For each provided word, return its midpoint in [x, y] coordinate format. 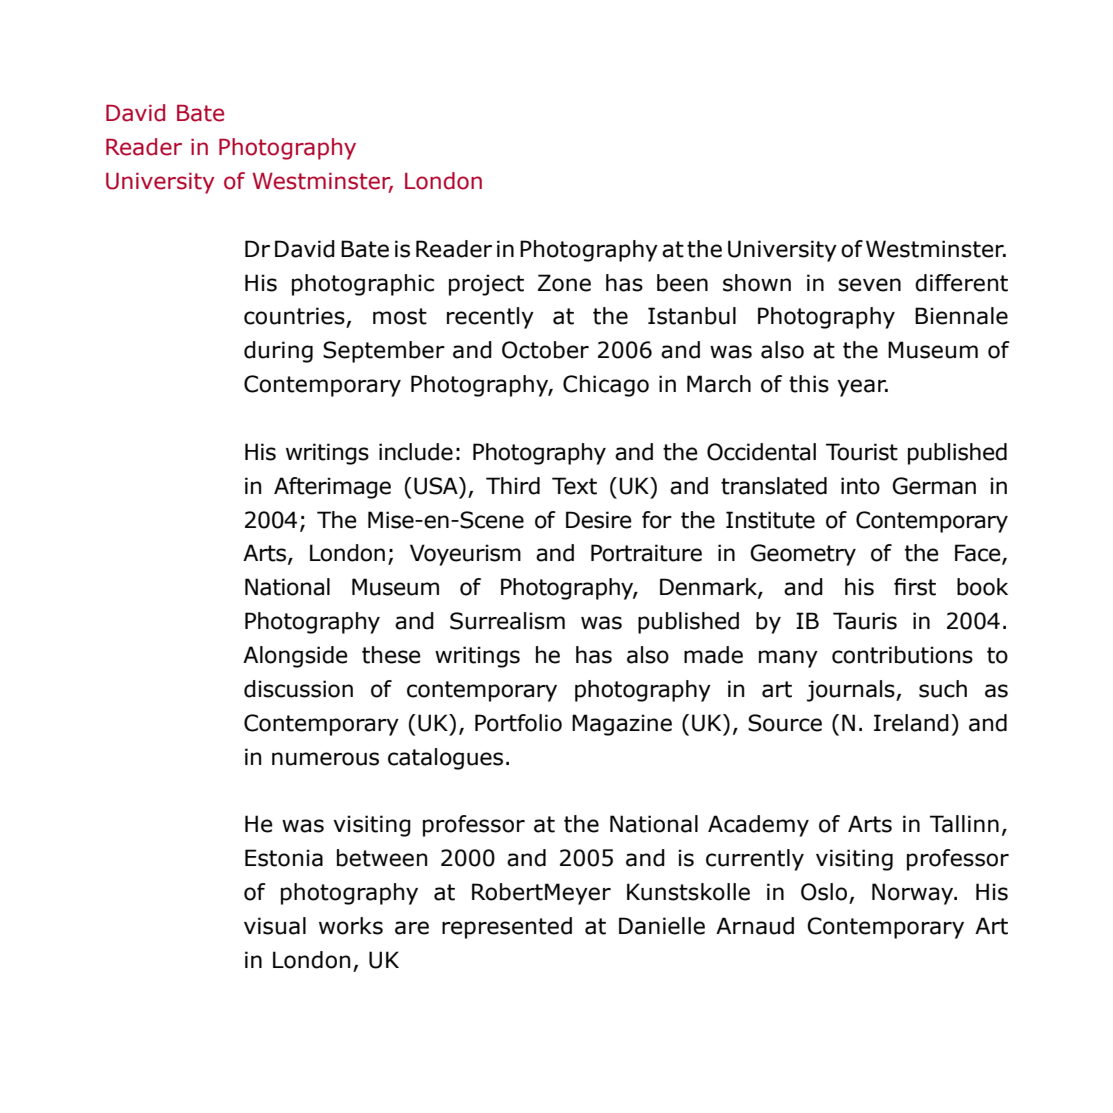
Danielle [662, 926]
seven [869, 285]
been [682, 283]
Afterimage [332, 488]
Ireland [911, 723]
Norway [914, 894]
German [934, 486]
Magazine [622, 725]
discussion [298, 689]
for [657, 520]
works [351, 926]
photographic [363, 285]
